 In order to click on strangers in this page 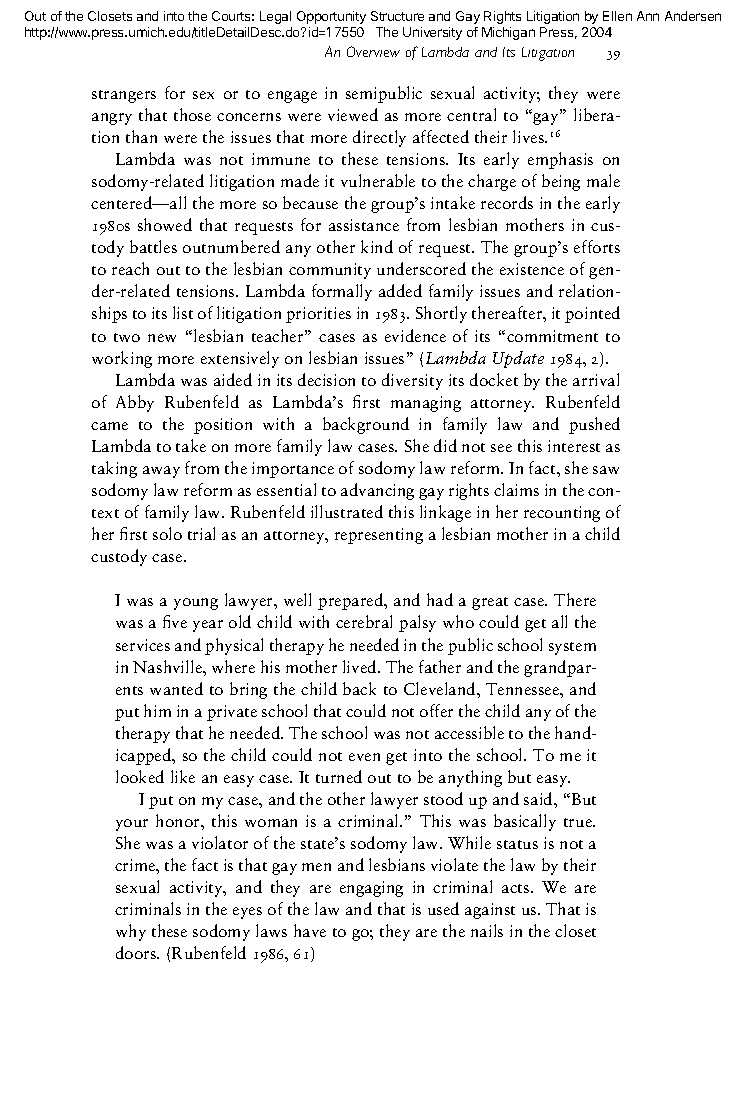, I will do `click(124, 96)`.
